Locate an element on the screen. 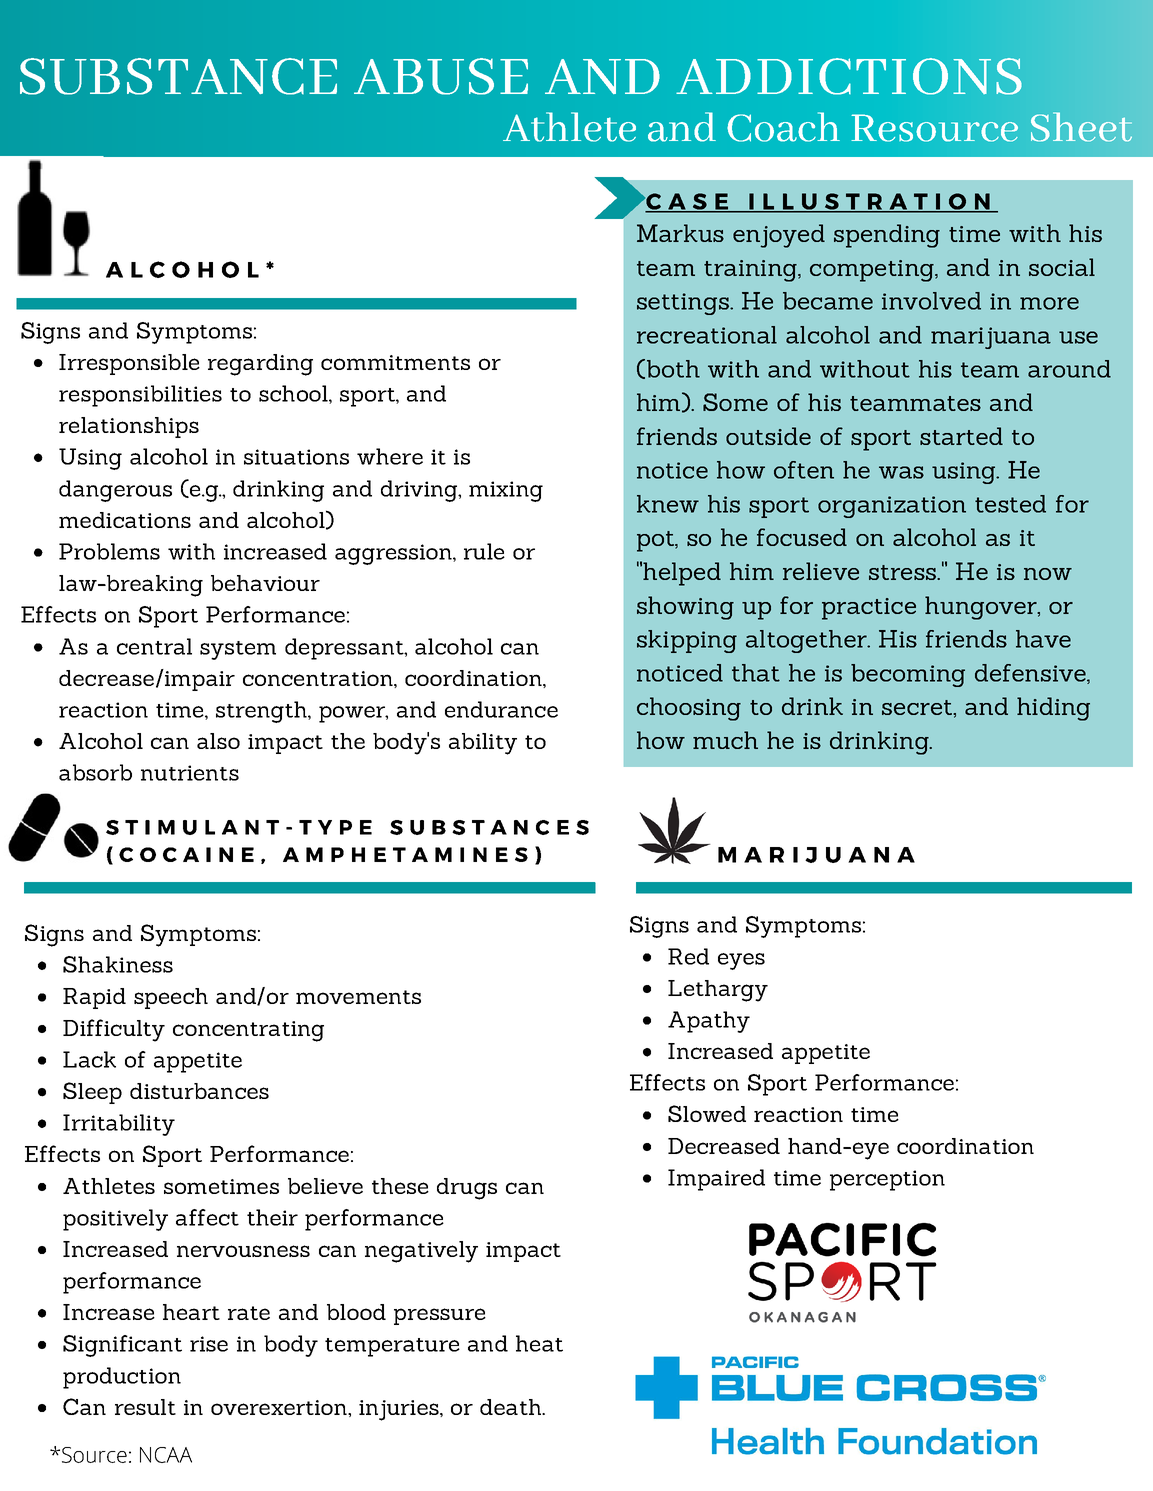  Slowed is located at coordinates (707, 1113).
